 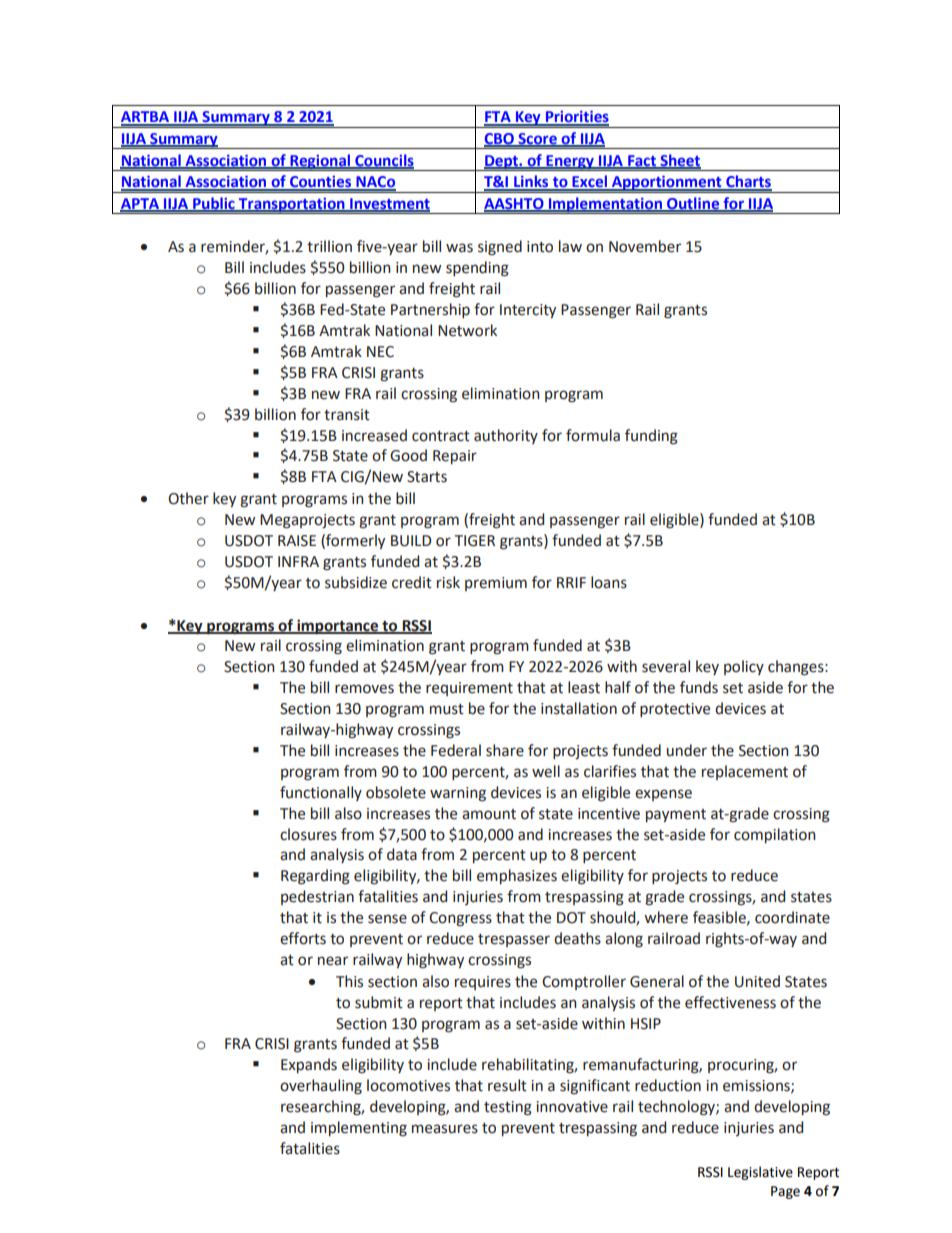 I want to click on CBO, so click(x=500, y=139).
